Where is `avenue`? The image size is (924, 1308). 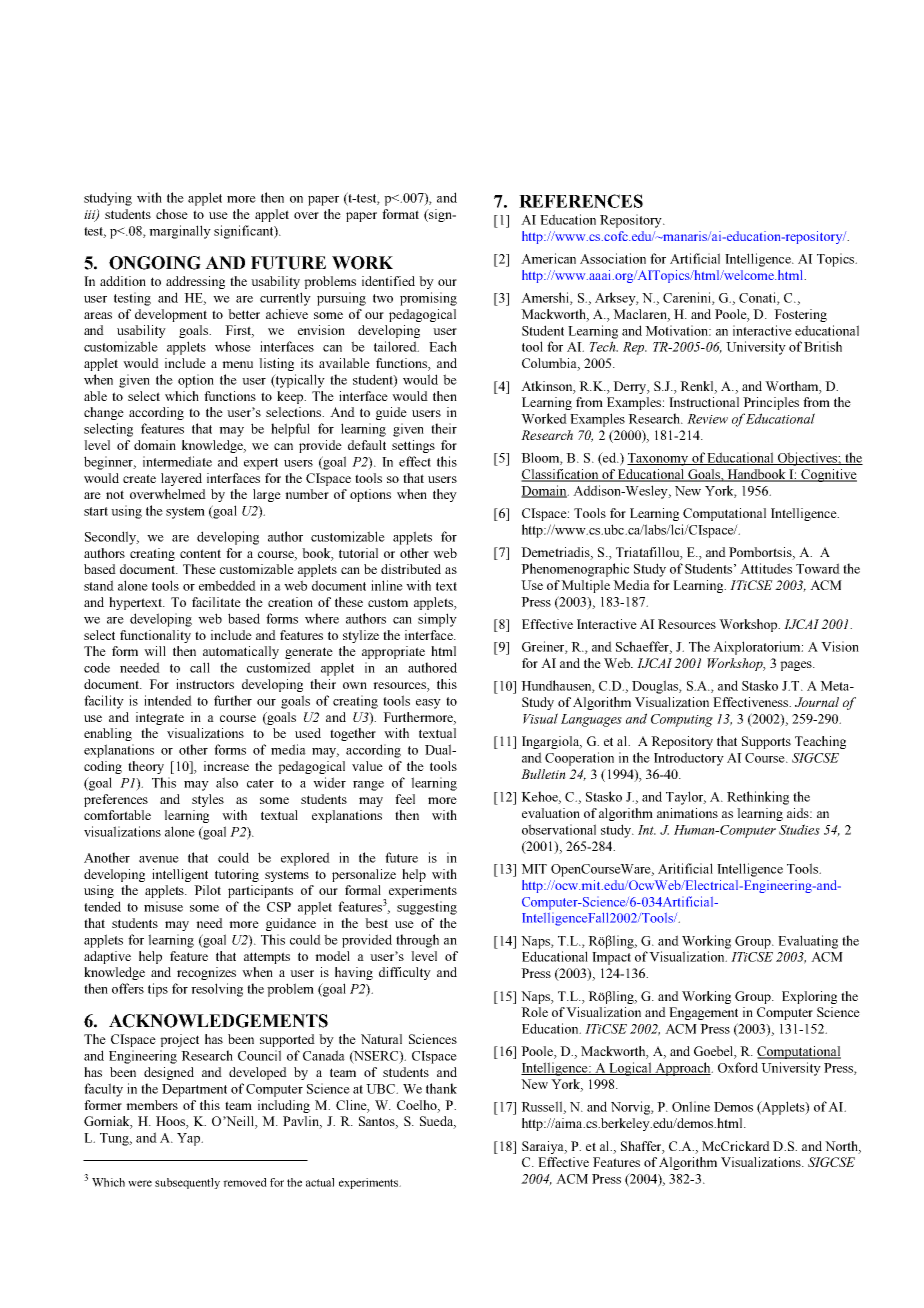
avenue is located at coordinates (159, 859).
